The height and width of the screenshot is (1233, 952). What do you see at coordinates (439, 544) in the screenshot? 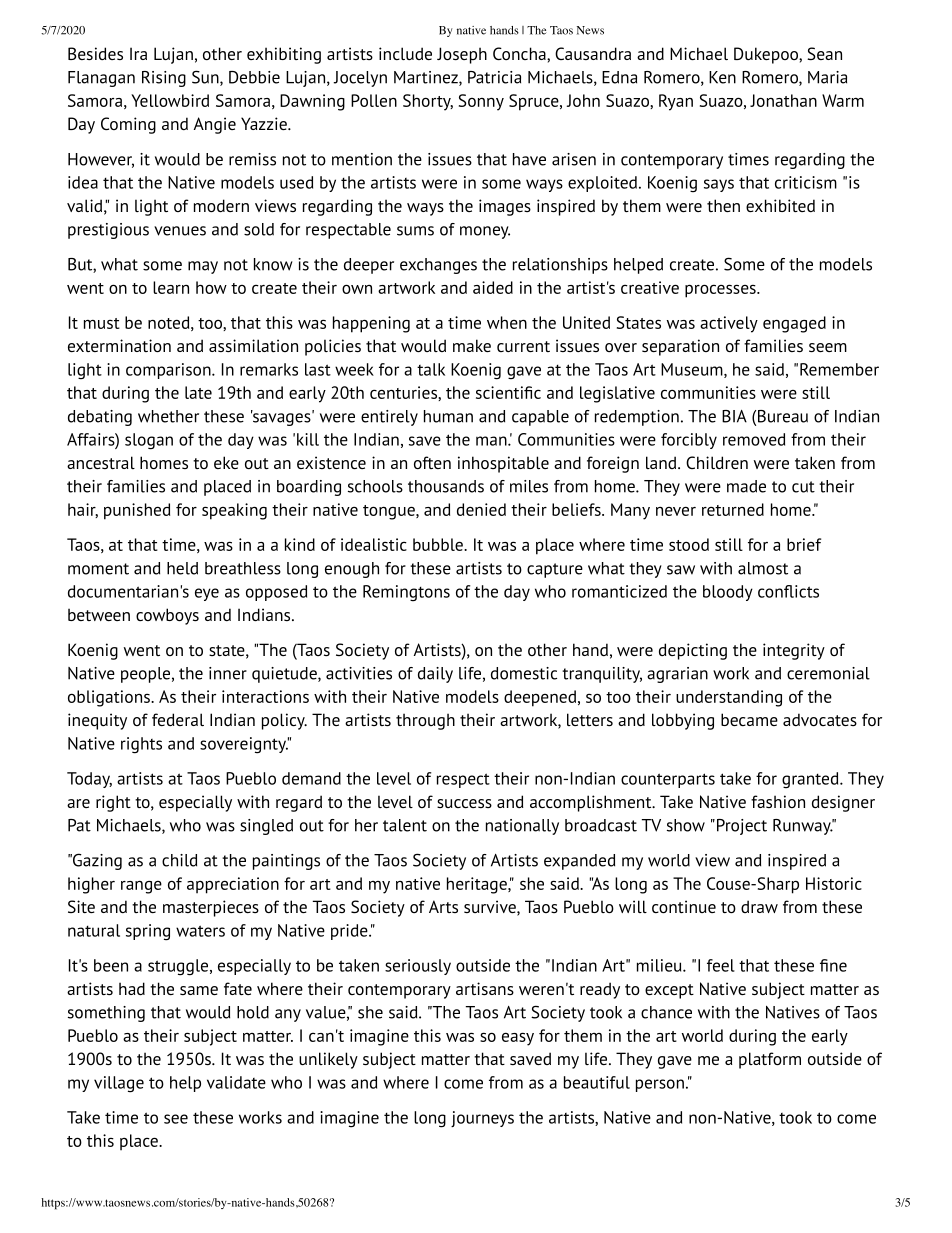
I see `bubble` at bounding box center [439, 544].
